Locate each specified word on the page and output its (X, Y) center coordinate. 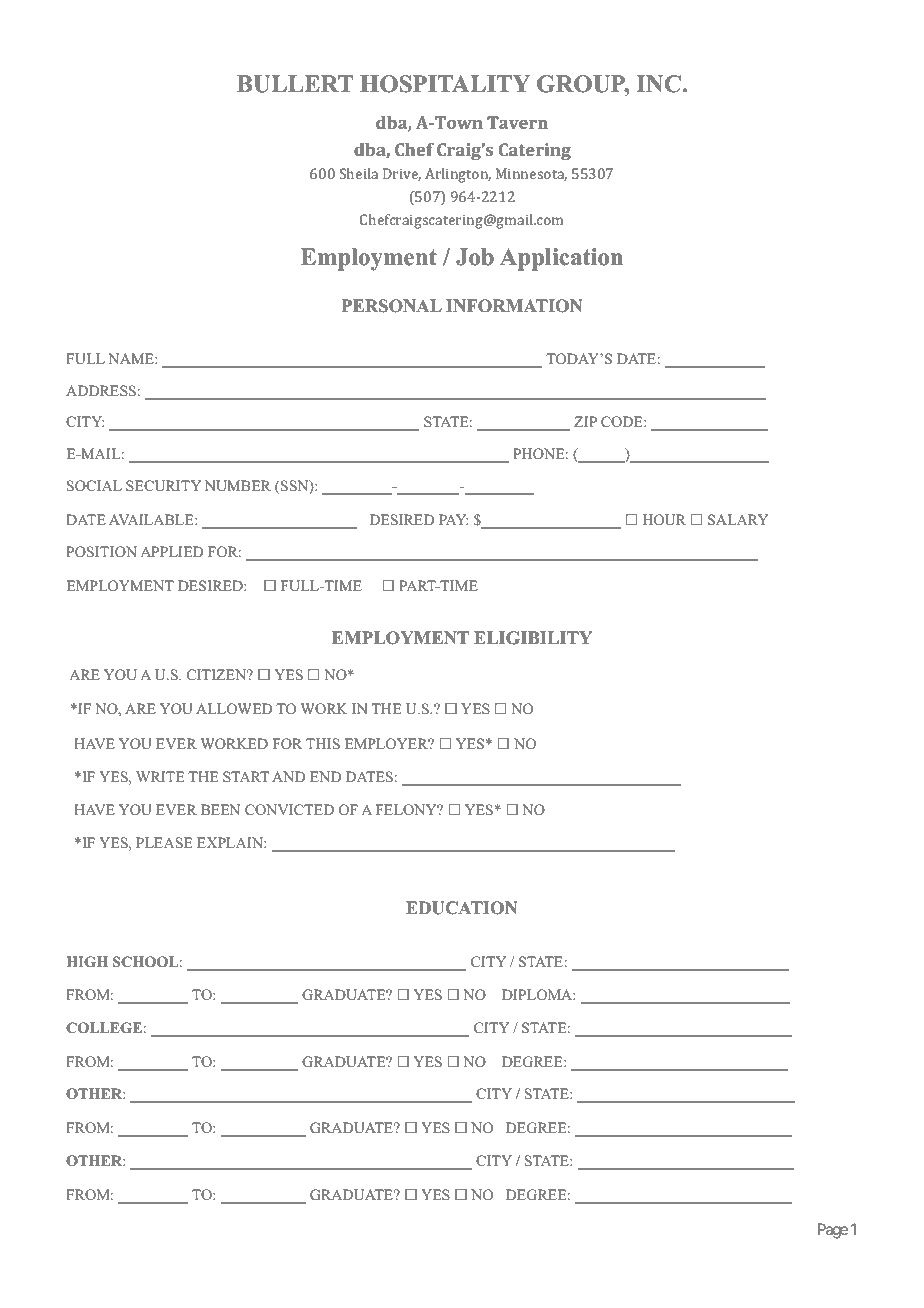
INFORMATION (514, 306)
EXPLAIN (231, 842)
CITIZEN (218, 675)
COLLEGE (104, 1028)
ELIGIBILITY (533, 638)
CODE (623, 422)
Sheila (359, 173)
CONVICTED (289, 810)
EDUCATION (461, 908)
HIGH (87, 962)
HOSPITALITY (445, 84)
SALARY (738, 520)
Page (833, 1231)
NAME (132, 358)
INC (658, 84)
